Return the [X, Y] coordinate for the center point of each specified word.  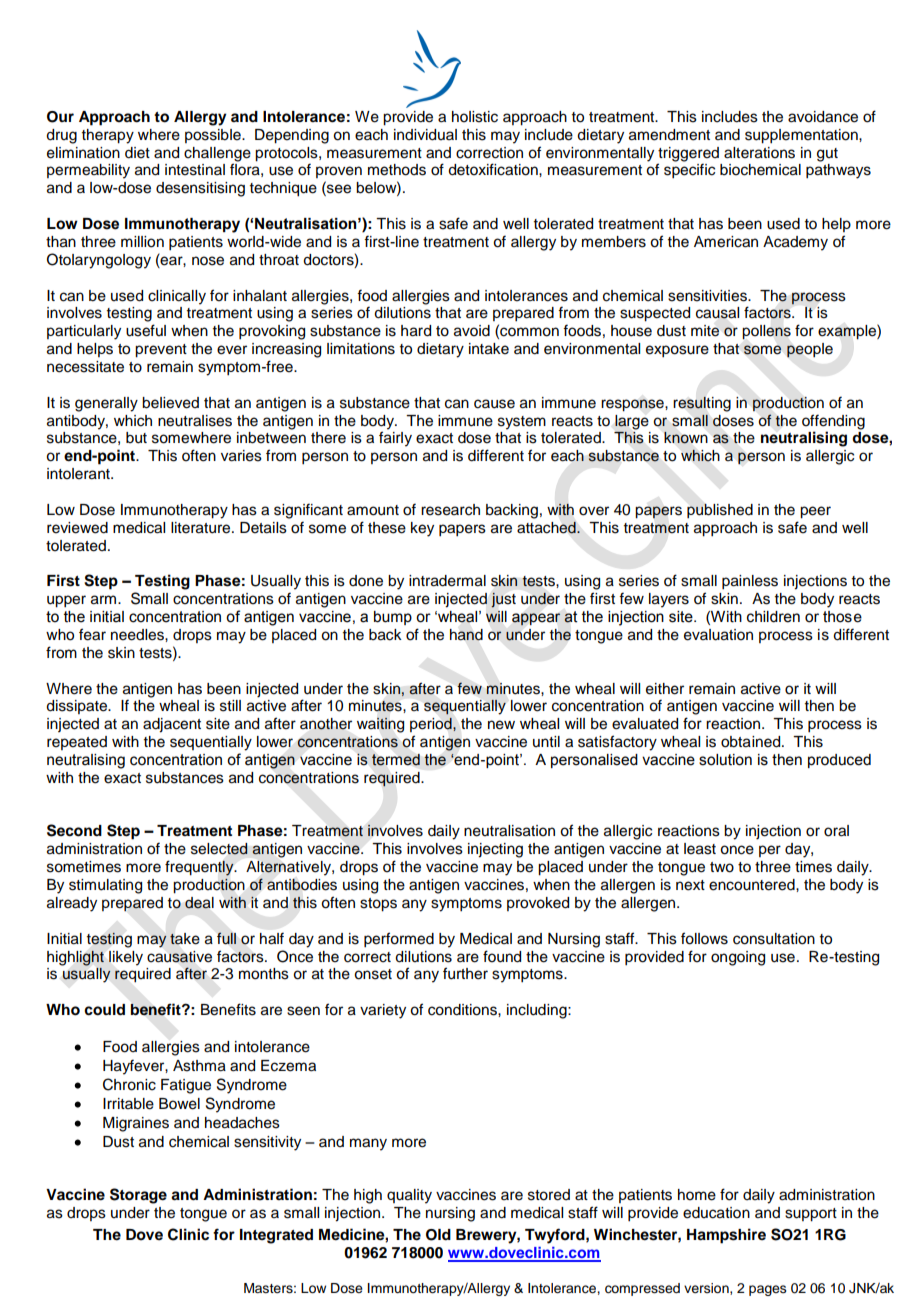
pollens [766, 332]
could [104, 1010]
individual [425, 135]
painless [750, 582]
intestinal [195, 170]
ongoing [738, 958]
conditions [463, 1010]
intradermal [447, 581]
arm [105, 600]
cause [494, 404]
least [700, 849]
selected [219, 849]
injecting [495, 850]
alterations [759, 153]
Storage [138, 1196]
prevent [161, 351]
